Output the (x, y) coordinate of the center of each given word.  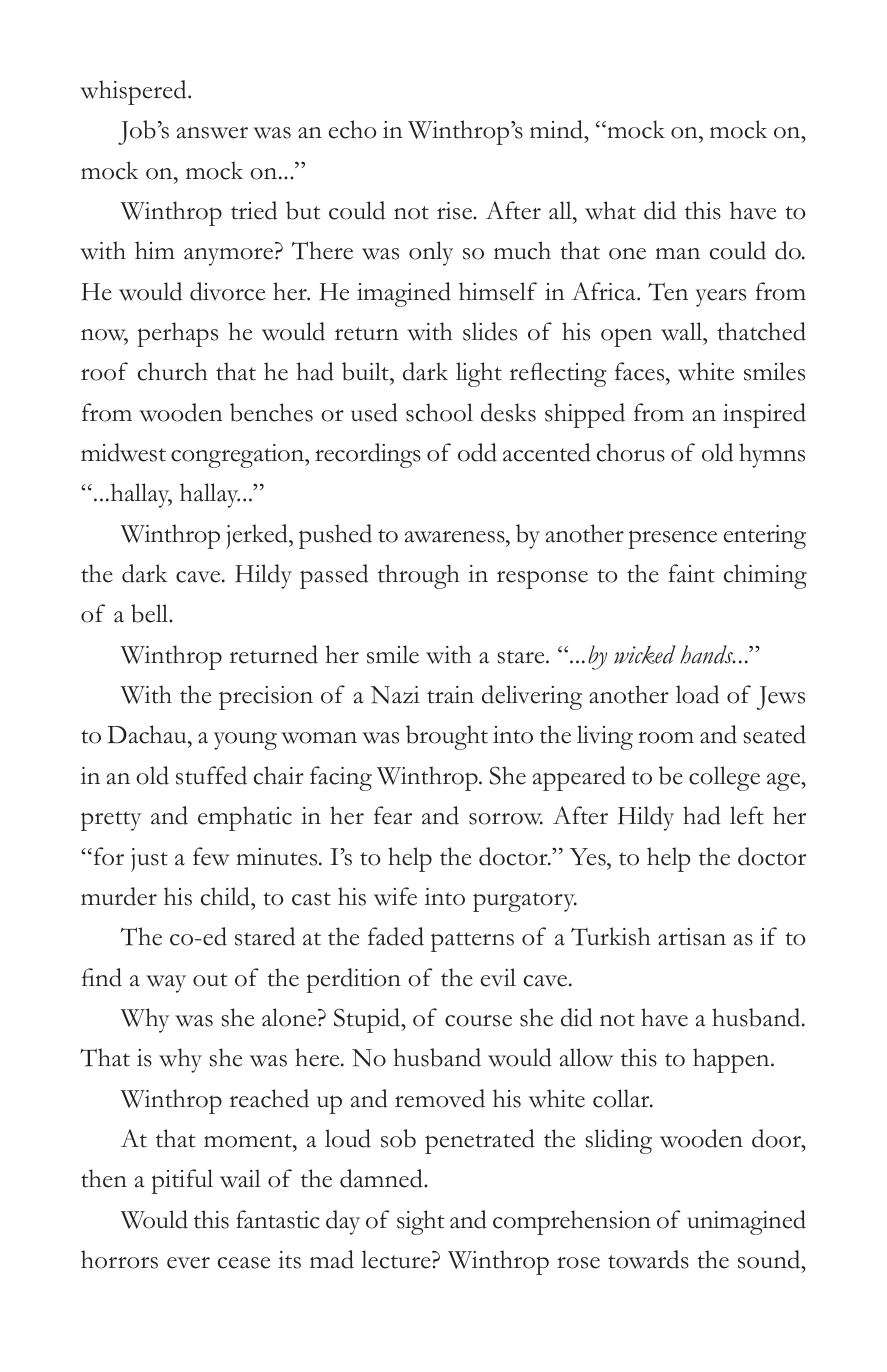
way (166, 984)
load (697, 694)
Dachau (148, 734)
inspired (764, 415)
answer (212, 133)
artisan (692, 937)
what (610, 210)
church (173, 371)
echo (352, 129)
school (439, 412)
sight (420, 1222)
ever (188, 1263)
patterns (472, 942)
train (450, 695)
